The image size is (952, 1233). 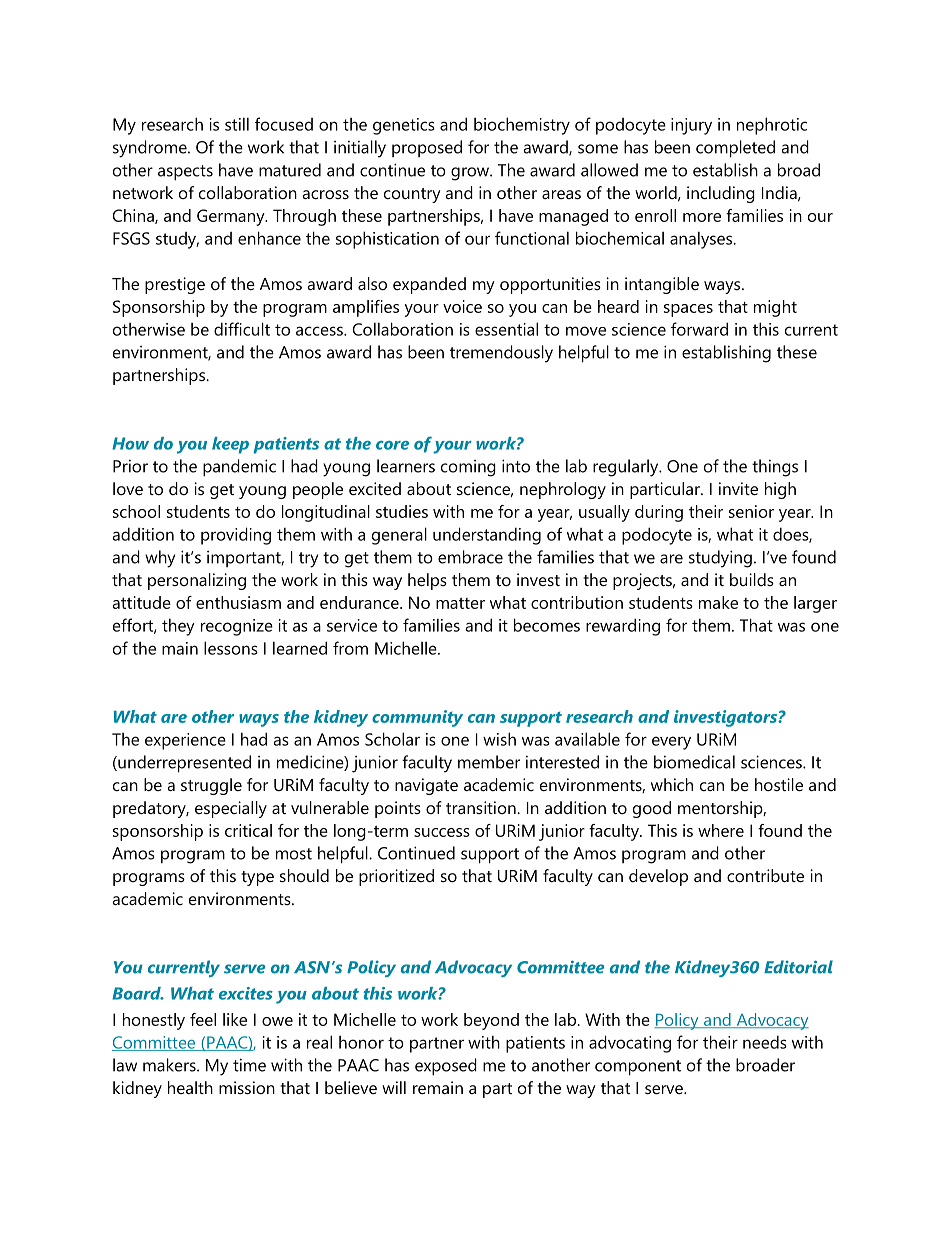 What do you see at coordinates (735, 149) in the image?
I see `completed` at bounding box center [735, 149].
